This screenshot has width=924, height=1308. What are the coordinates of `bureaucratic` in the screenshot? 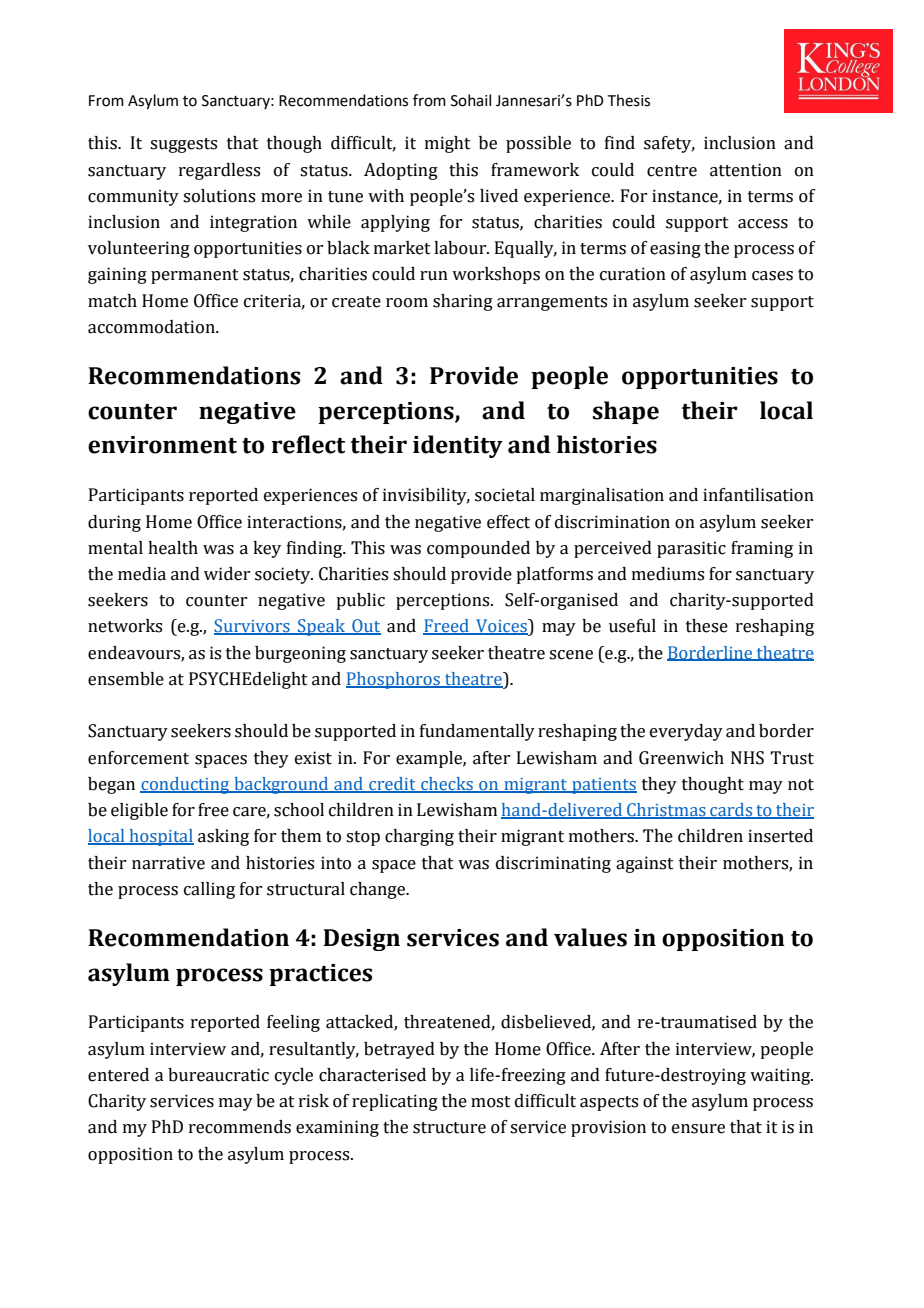 It's located at (218, 1075).
